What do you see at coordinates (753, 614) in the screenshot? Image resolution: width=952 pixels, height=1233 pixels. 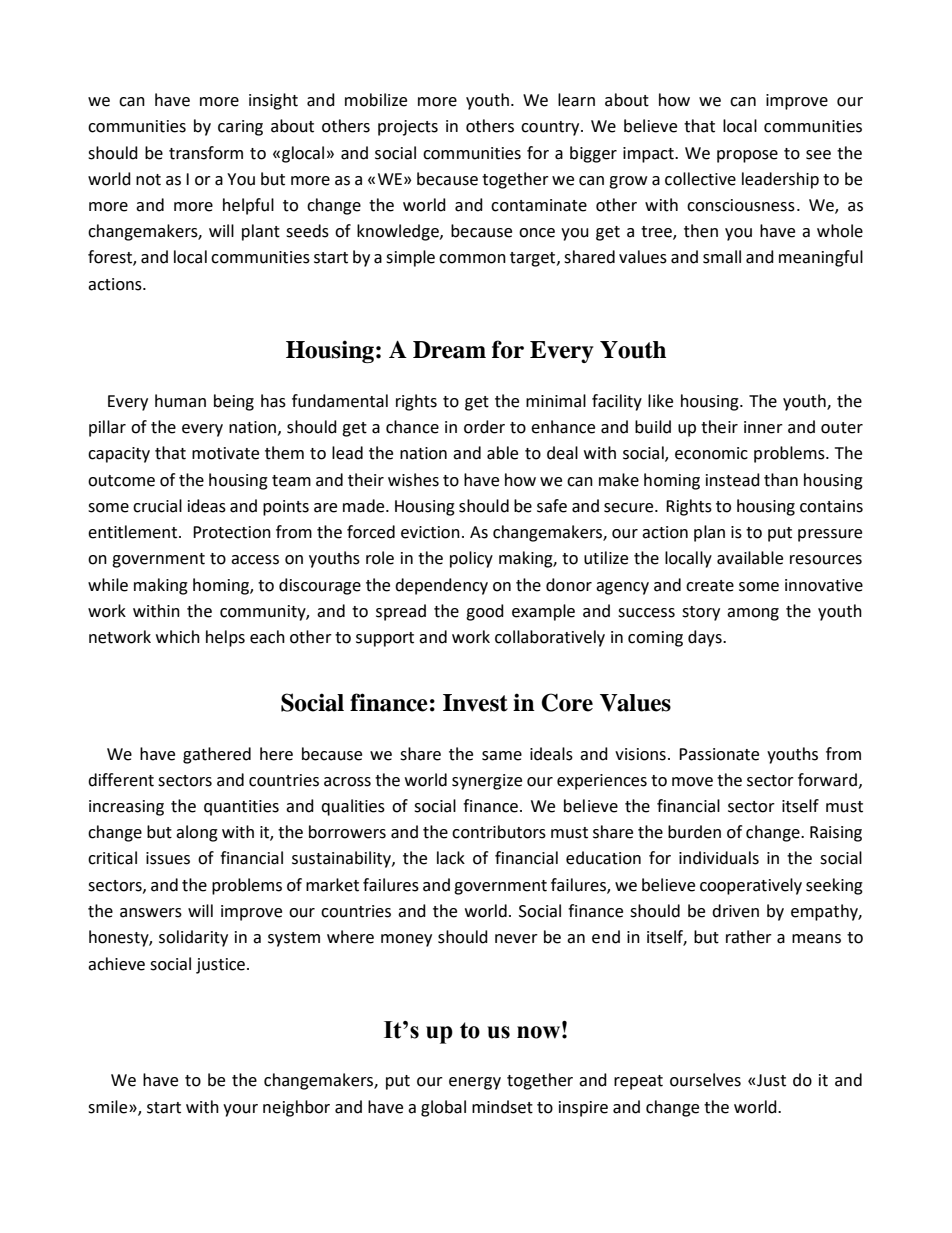 I see `among` at bounding box center [753, 614].
